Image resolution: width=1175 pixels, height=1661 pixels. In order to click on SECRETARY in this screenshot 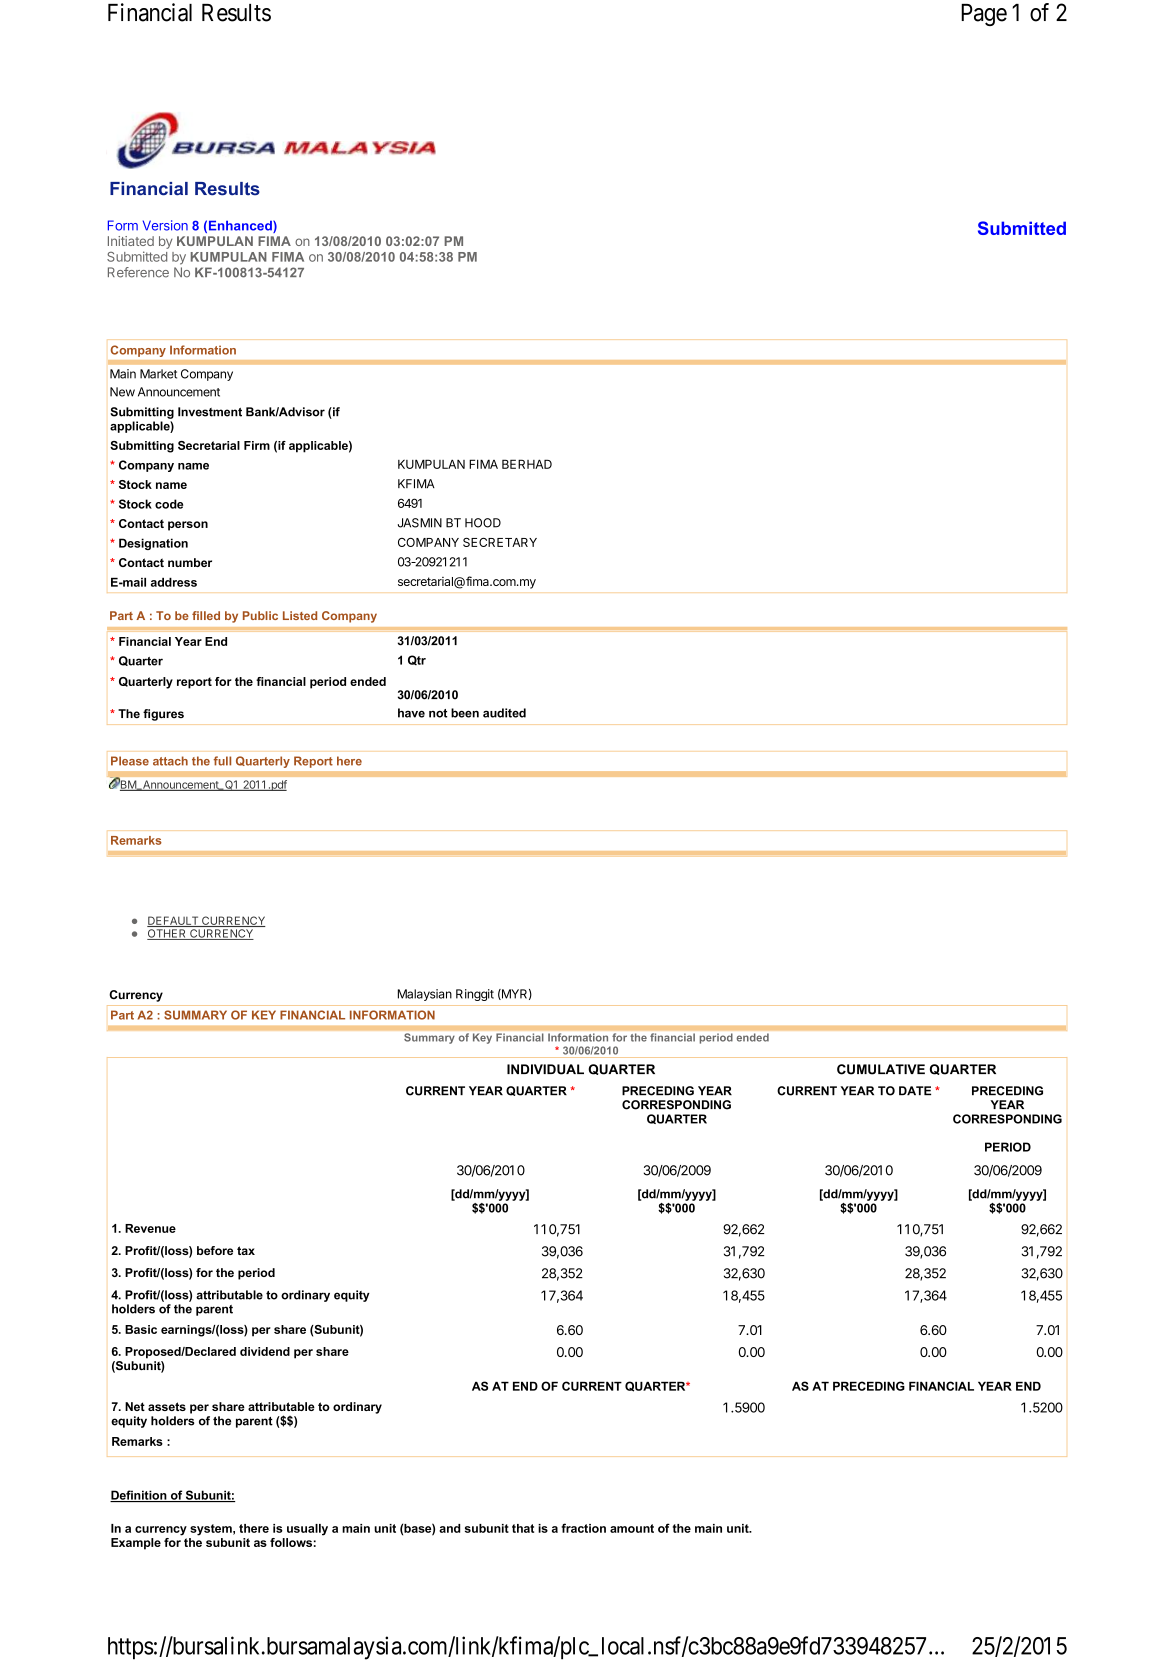, I will do `click(500, 542)`.
